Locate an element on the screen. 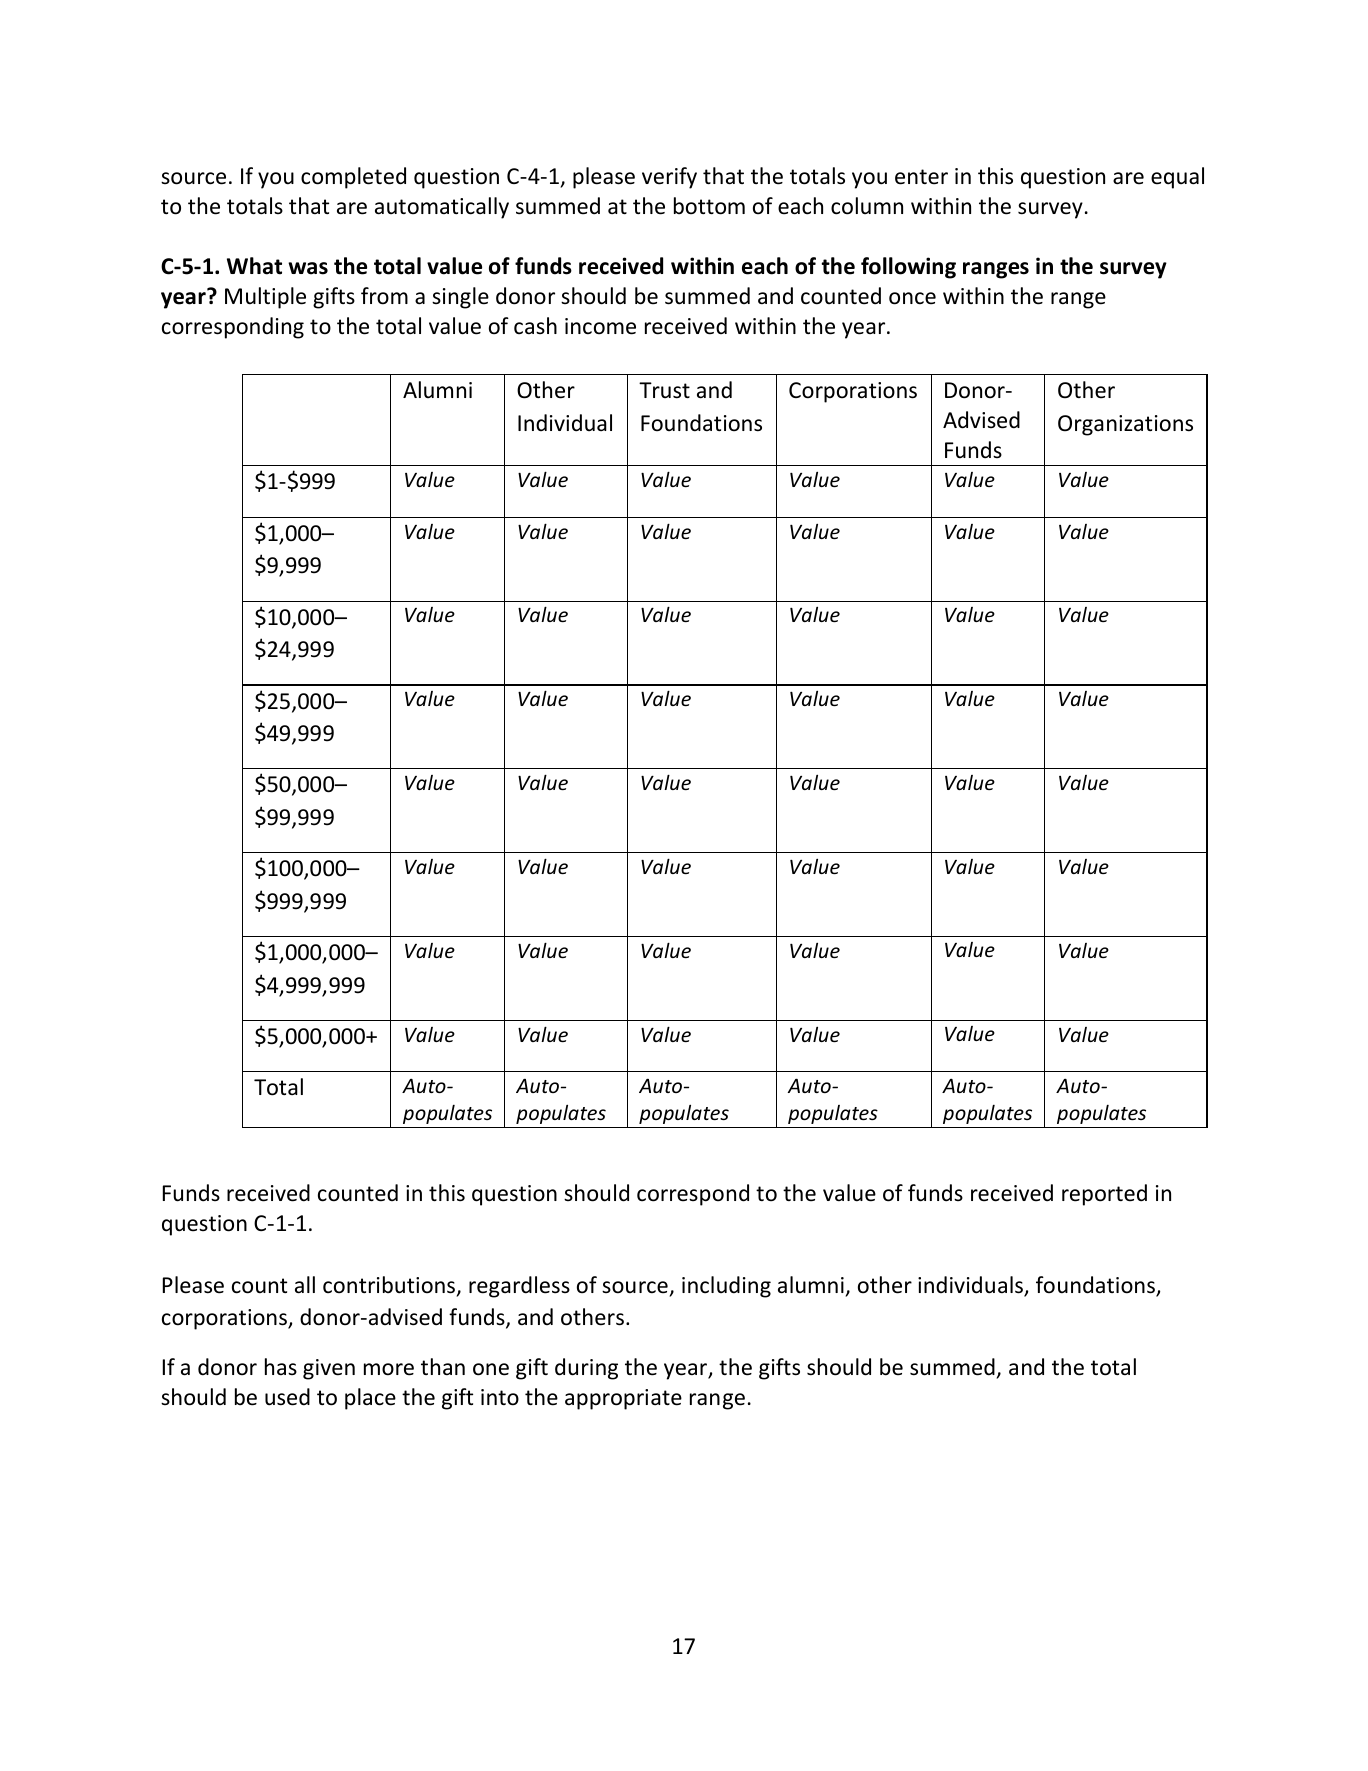 Image resolution: width=1368 pixels, height=1771 pixels. completed is located at coordinates (353, 178).
